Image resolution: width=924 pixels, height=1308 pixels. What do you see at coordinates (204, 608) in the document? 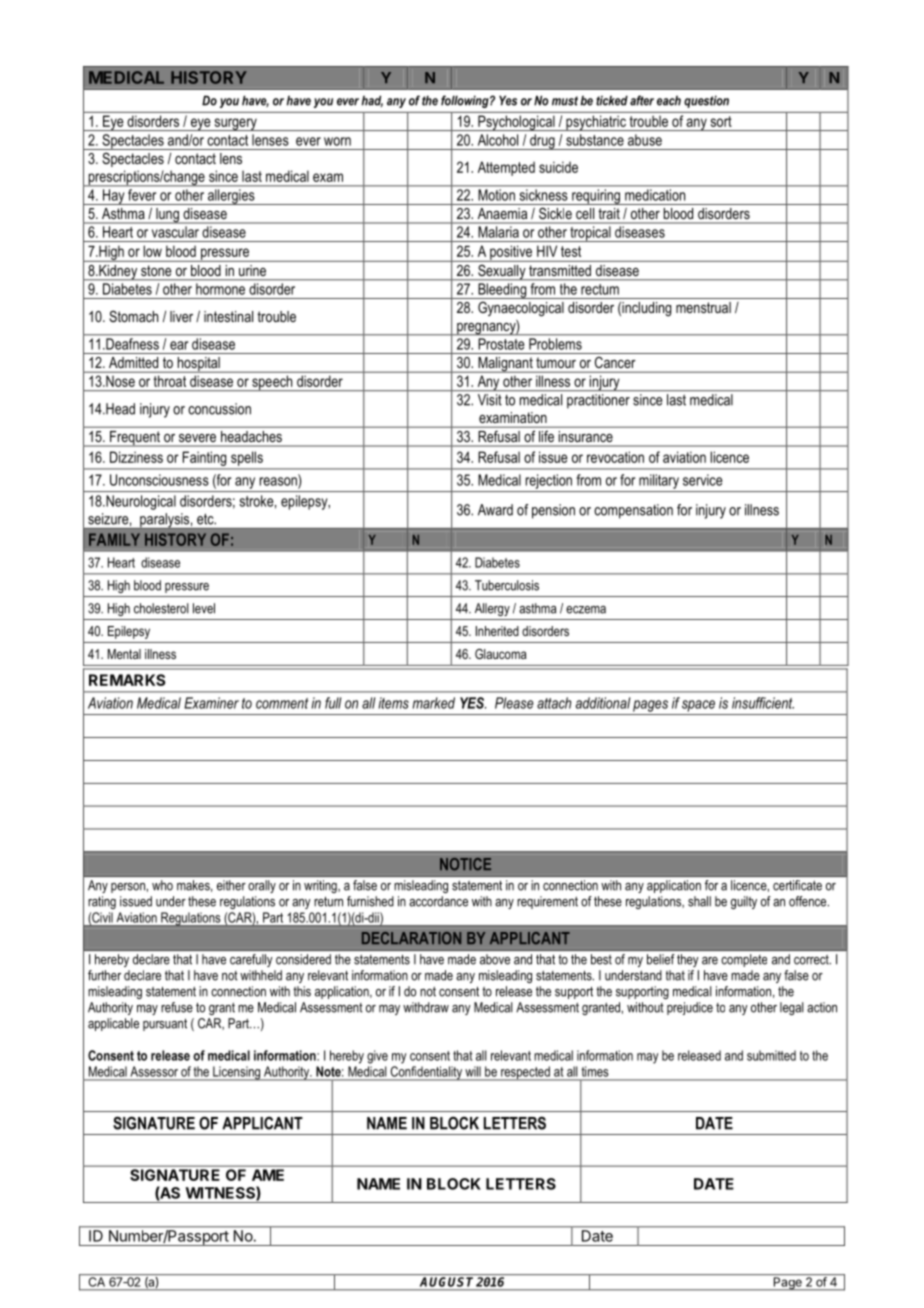
I see `level` at bounding box center [204, 608].
